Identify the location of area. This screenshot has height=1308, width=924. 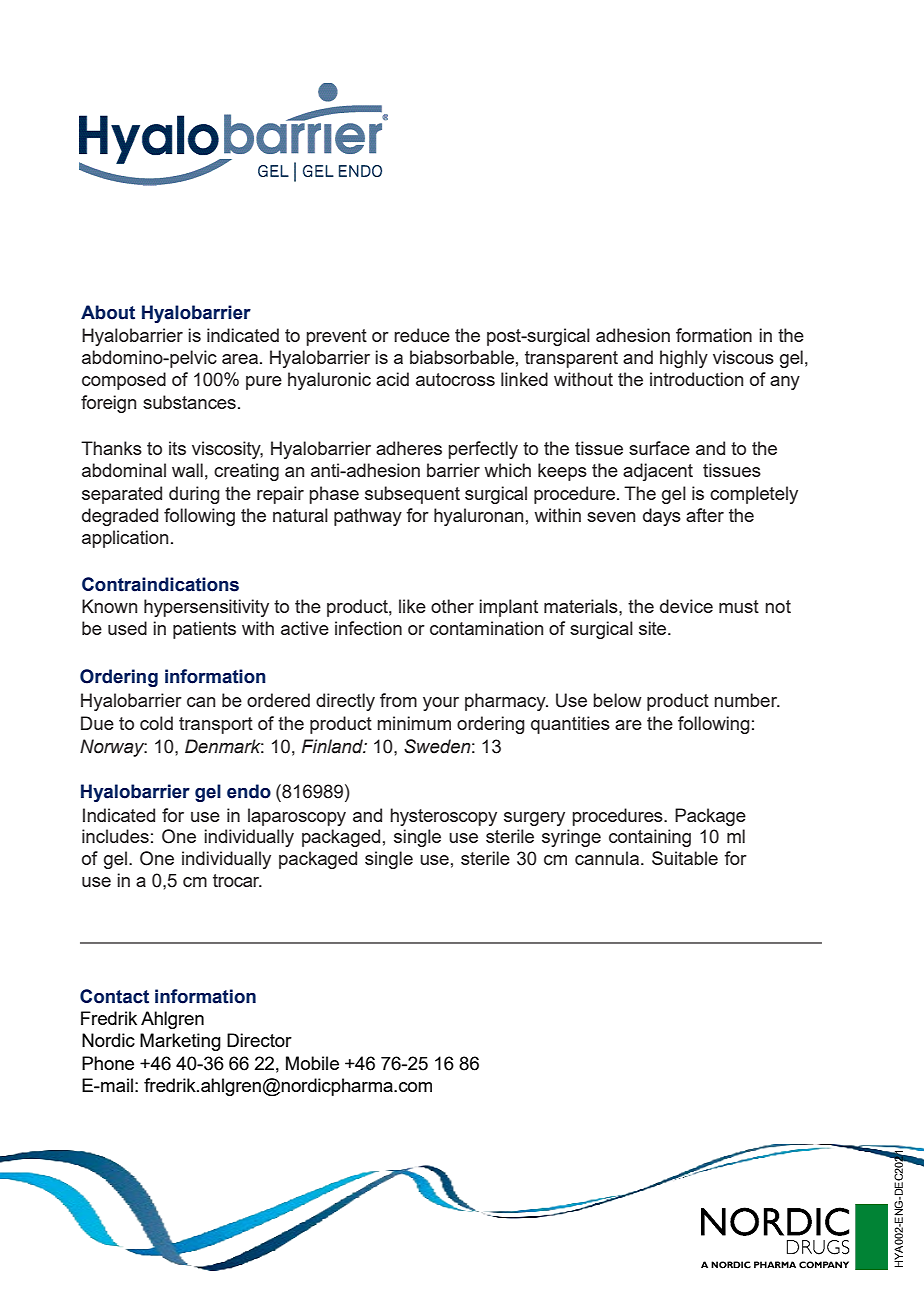
(240, 359).
